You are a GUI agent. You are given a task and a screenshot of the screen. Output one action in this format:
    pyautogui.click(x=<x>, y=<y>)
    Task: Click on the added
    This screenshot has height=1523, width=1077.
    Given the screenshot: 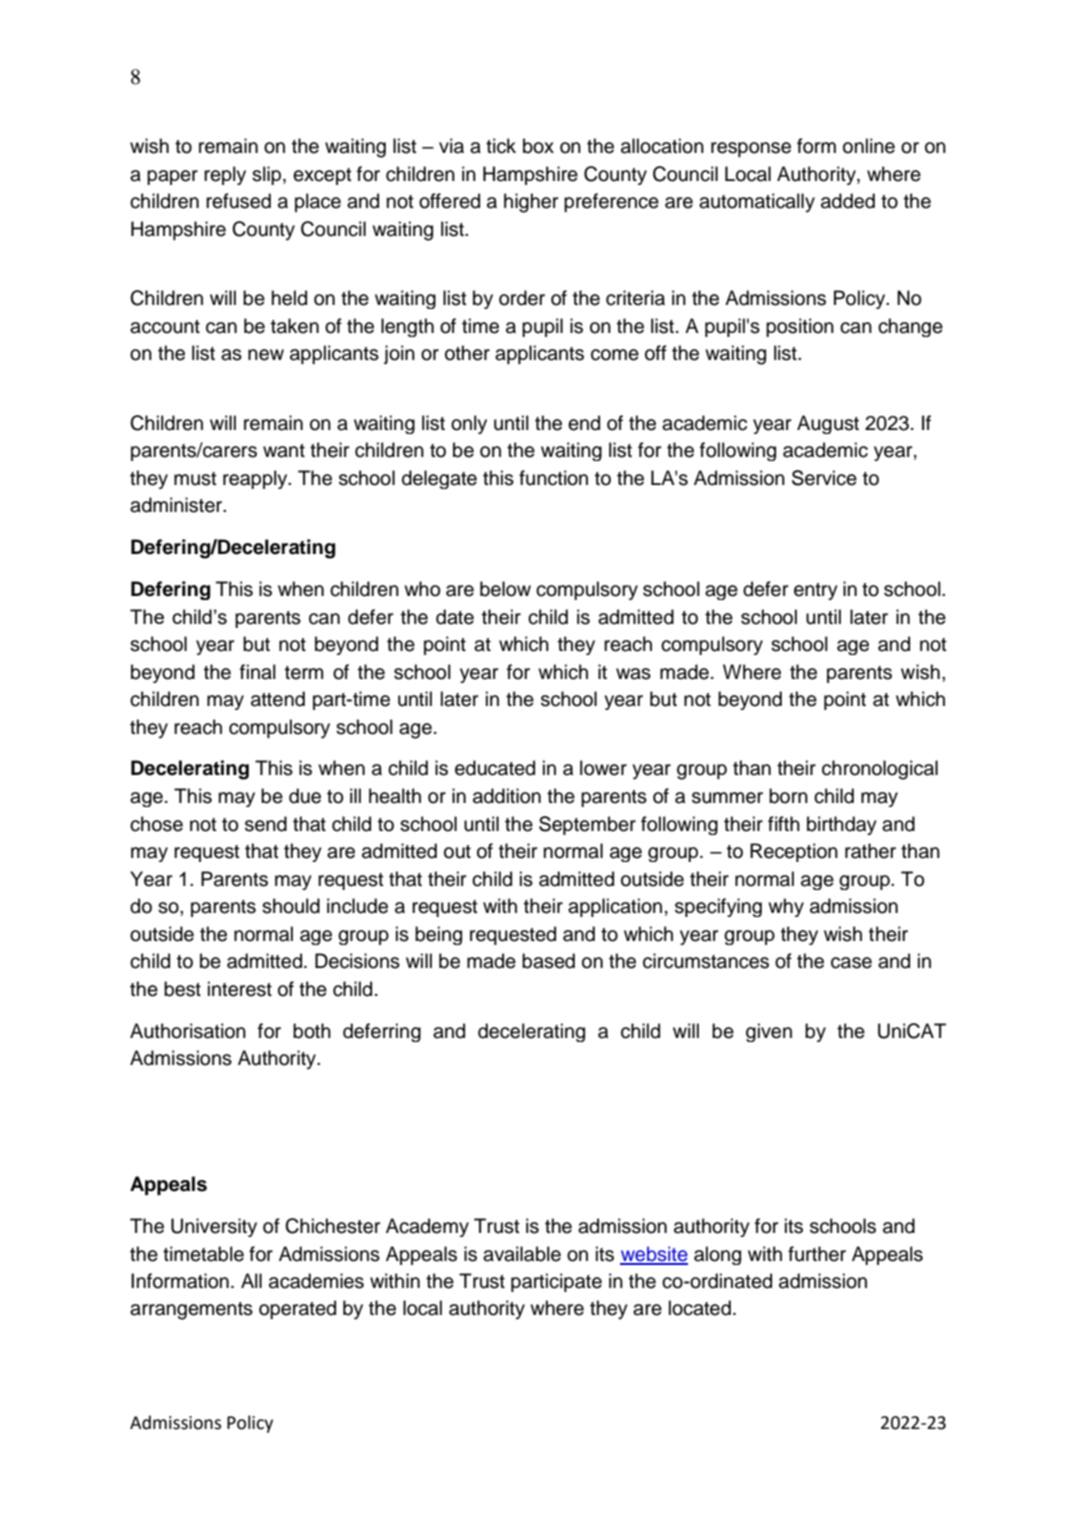 What is the action you would take?
    pyautogui.click(x=848, y=201)
